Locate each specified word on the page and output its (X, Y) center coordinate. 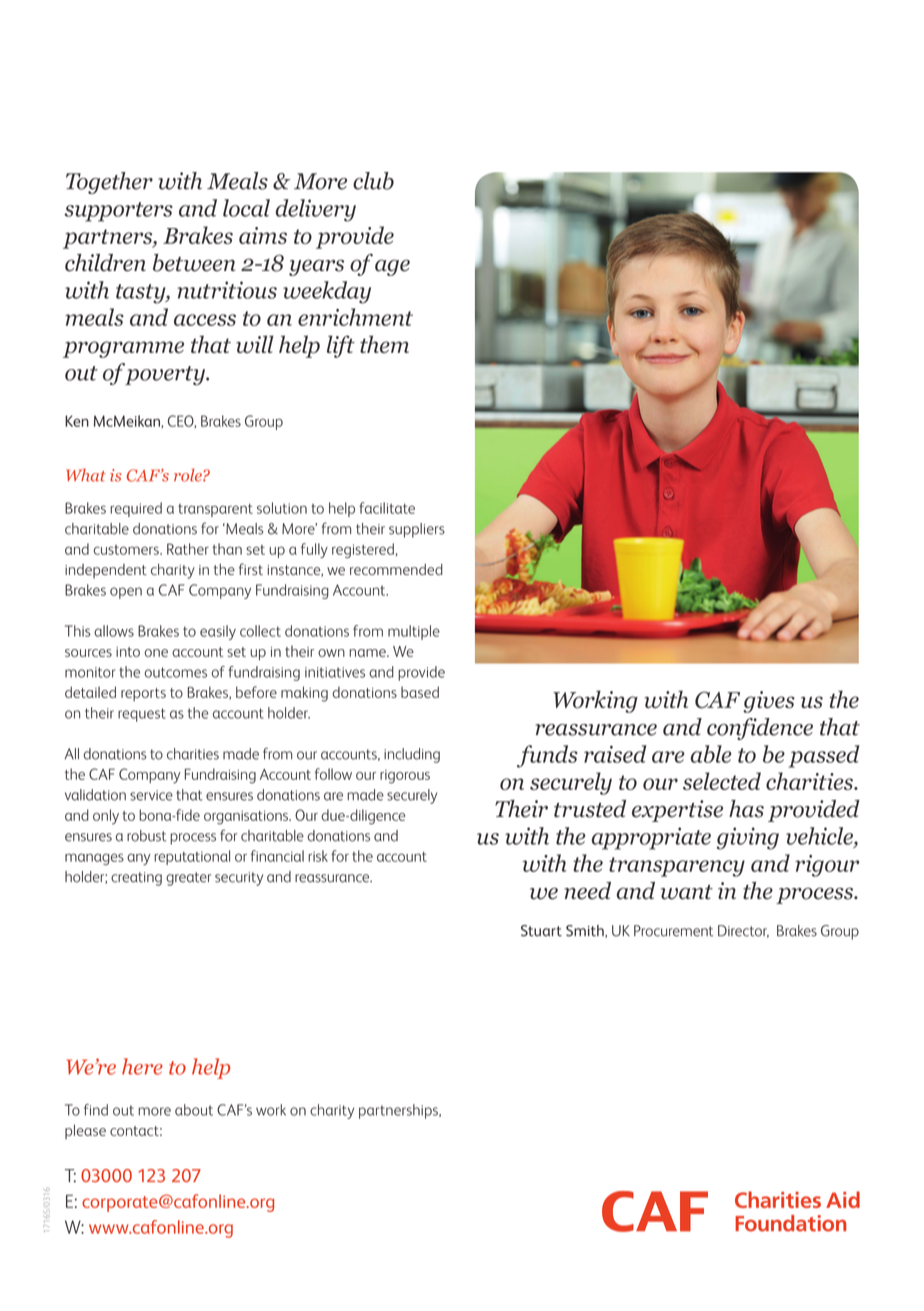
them (384, 344)
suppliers (417, 530)
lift (341, 346)
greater (188, 879)
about (194, 1110)
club (373, 181)
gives (769, 702)
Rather (188, 549)
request (142, 715)
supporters (118, 212)
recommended (396, 569)
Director (743, 931)
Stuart (541, 931)
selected (722, 781)
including (412, 755)
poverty (164, 375)
